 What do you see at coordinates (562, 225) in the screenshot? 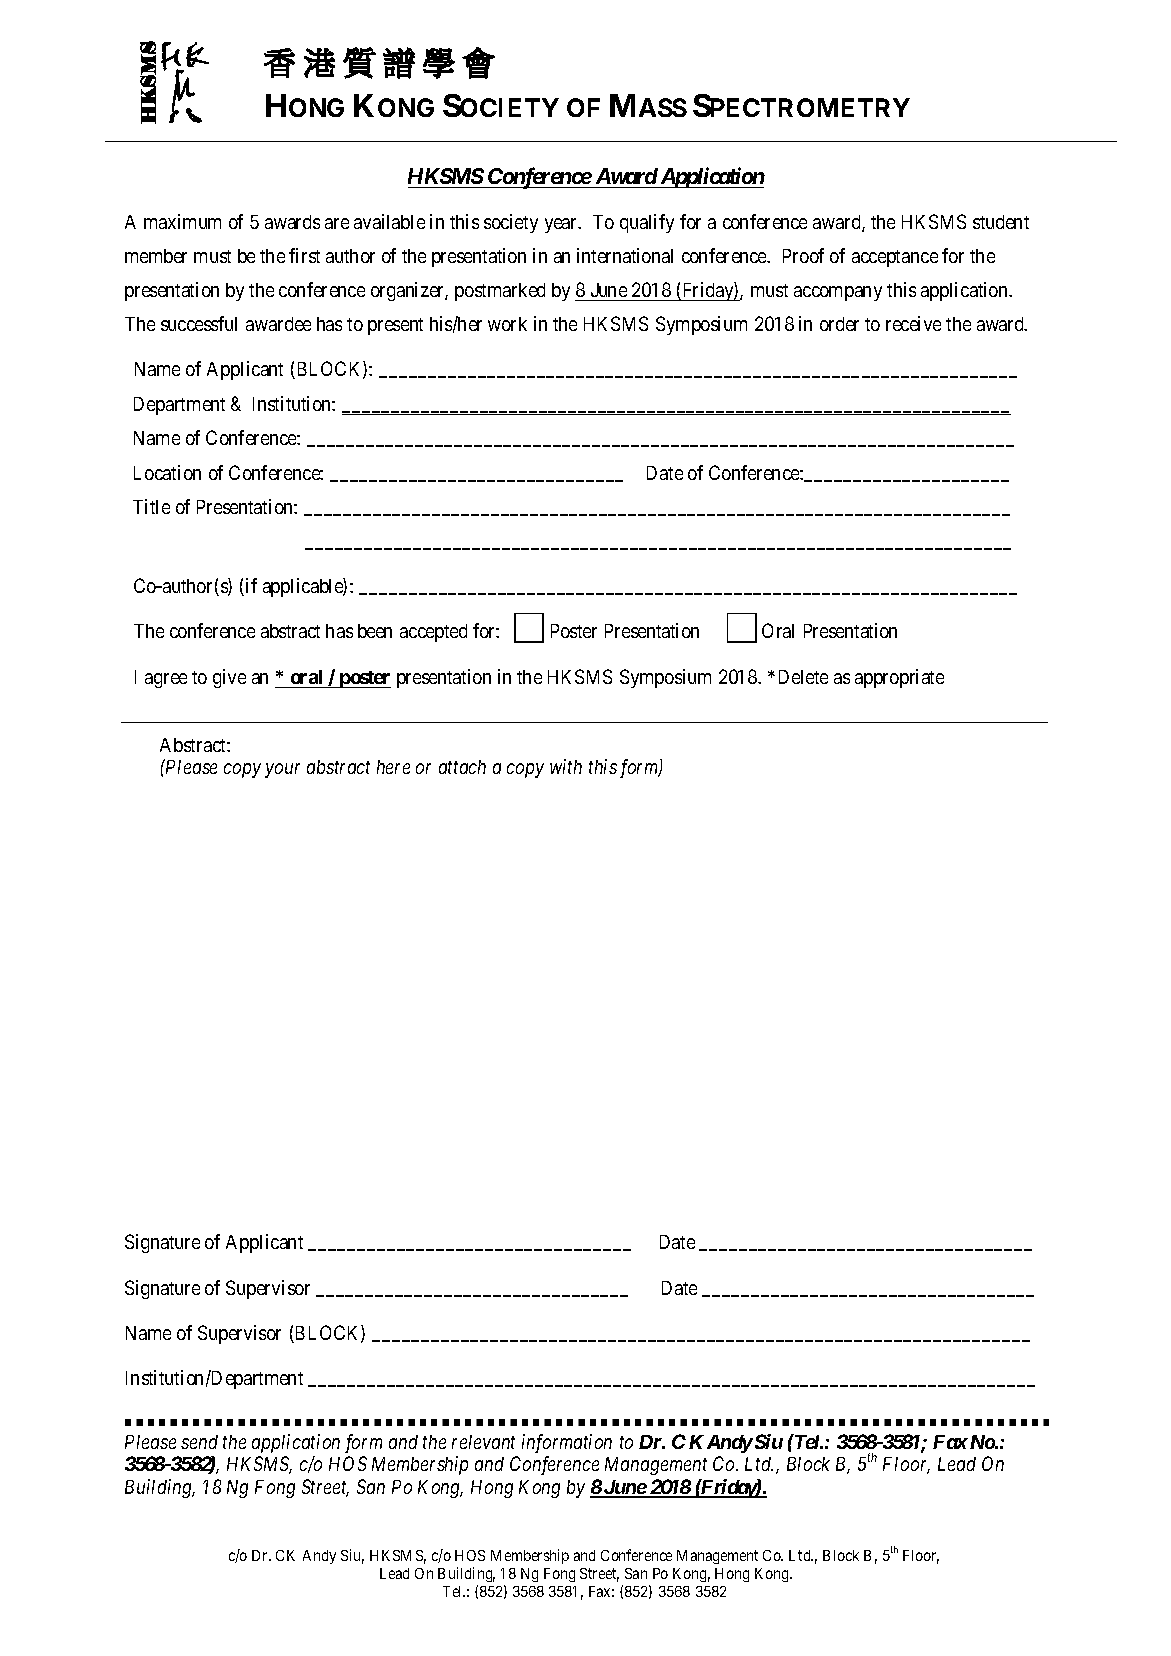
I see `year` at bounding box center [562, 225].
